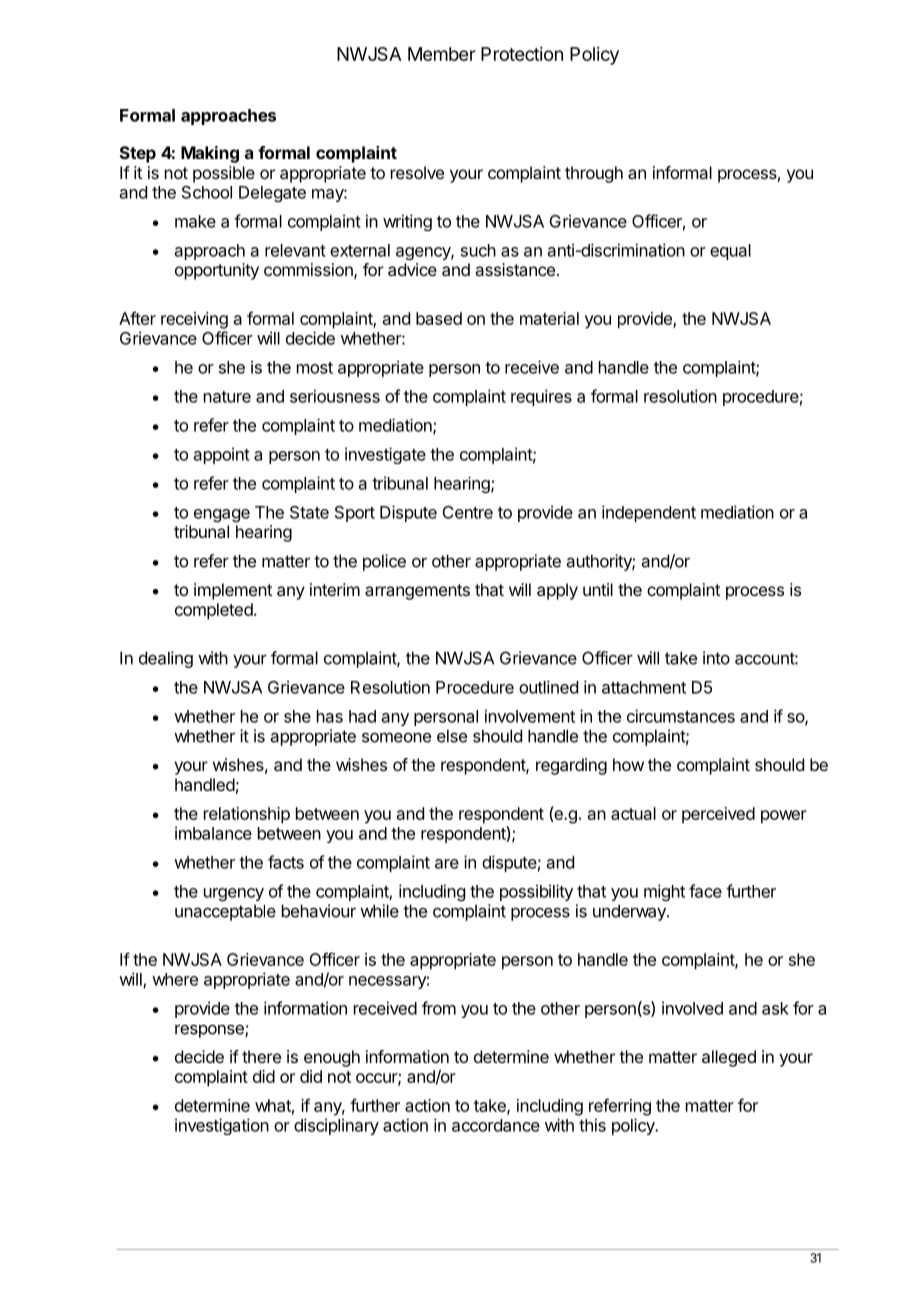 The height and width of the screenshot is (1309, 924). What do you see at coordinates (649, 513) in the screenshot?
I see `independent` at bounding box center [649, 513].
